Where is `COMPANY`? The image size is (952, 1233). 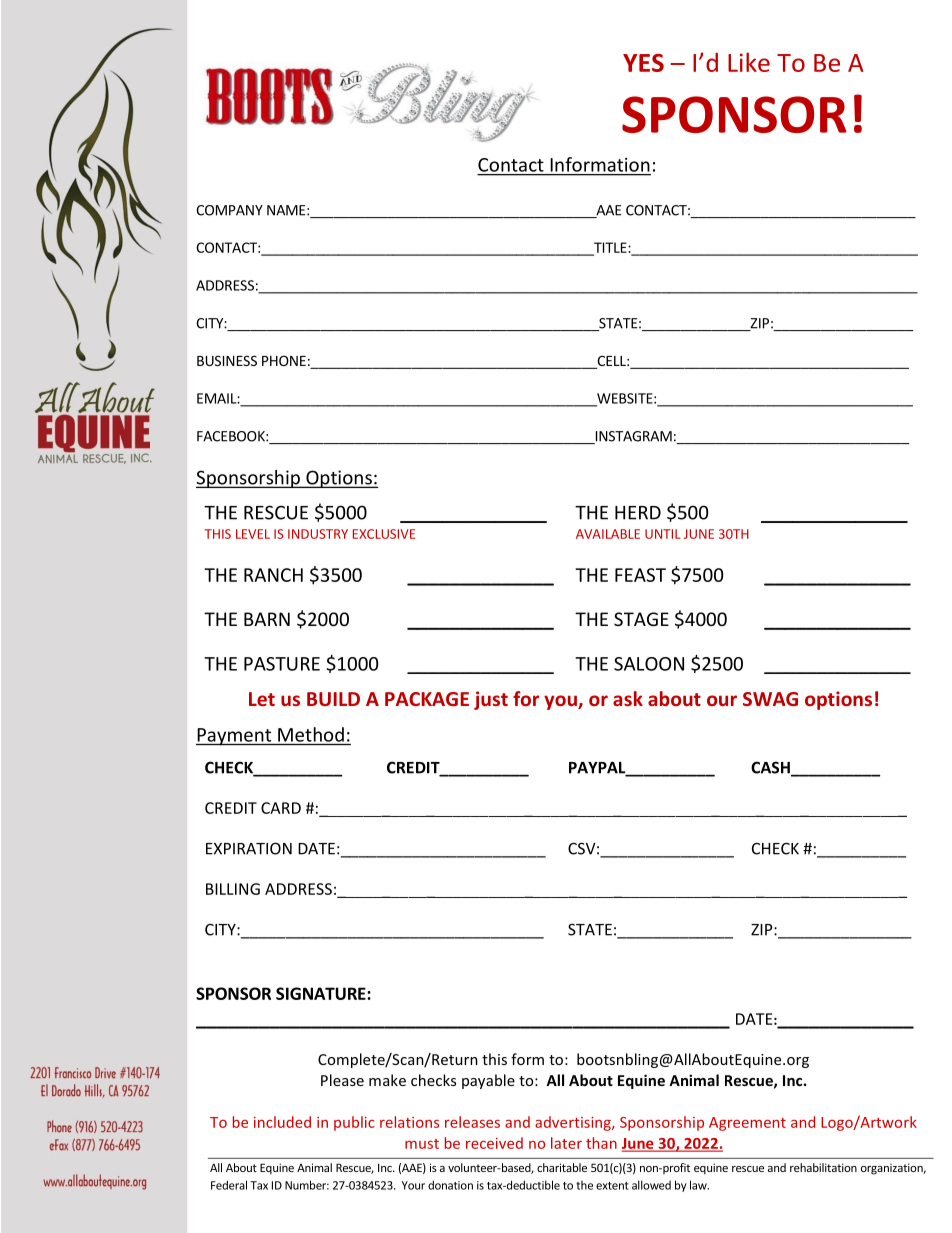
COMPANY is located at coordinates (229, 210).
